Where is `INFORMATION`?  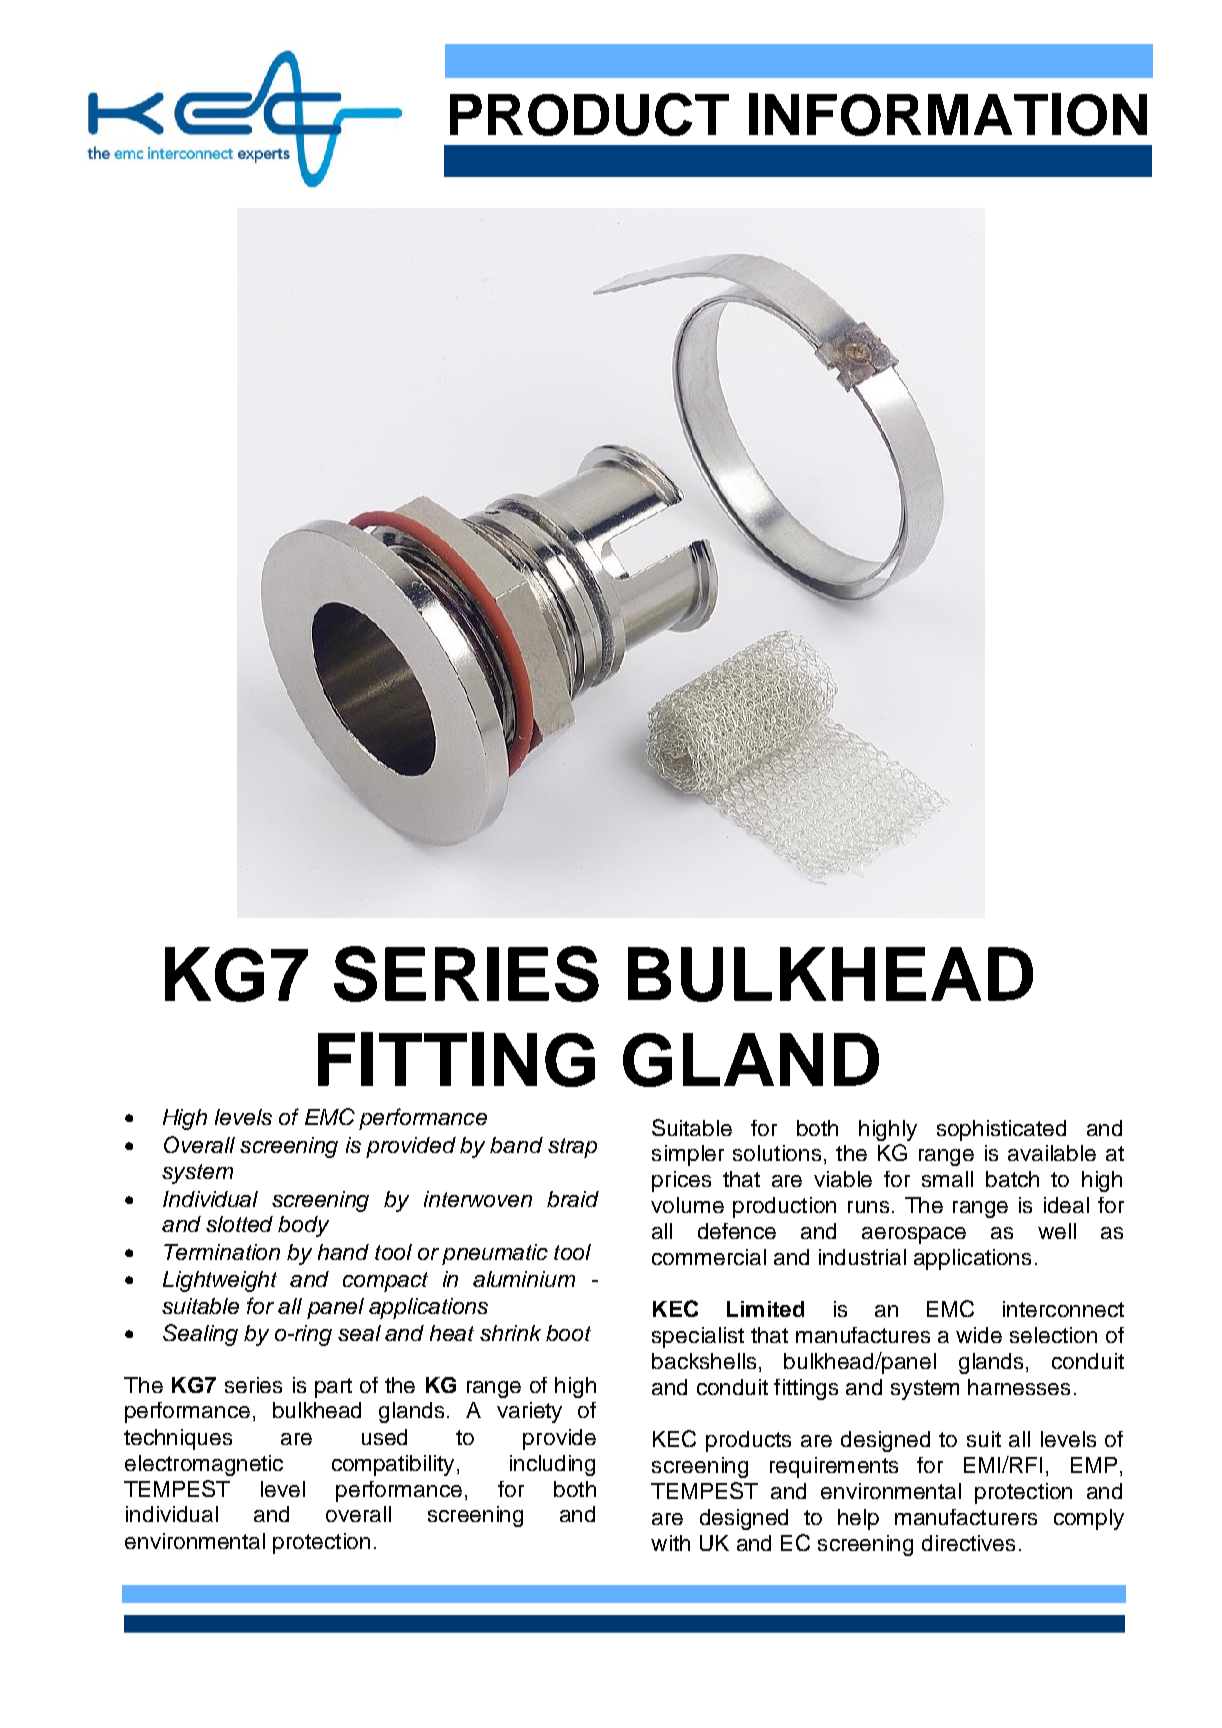 INFORMATION is located at coordinates (948, 114).
